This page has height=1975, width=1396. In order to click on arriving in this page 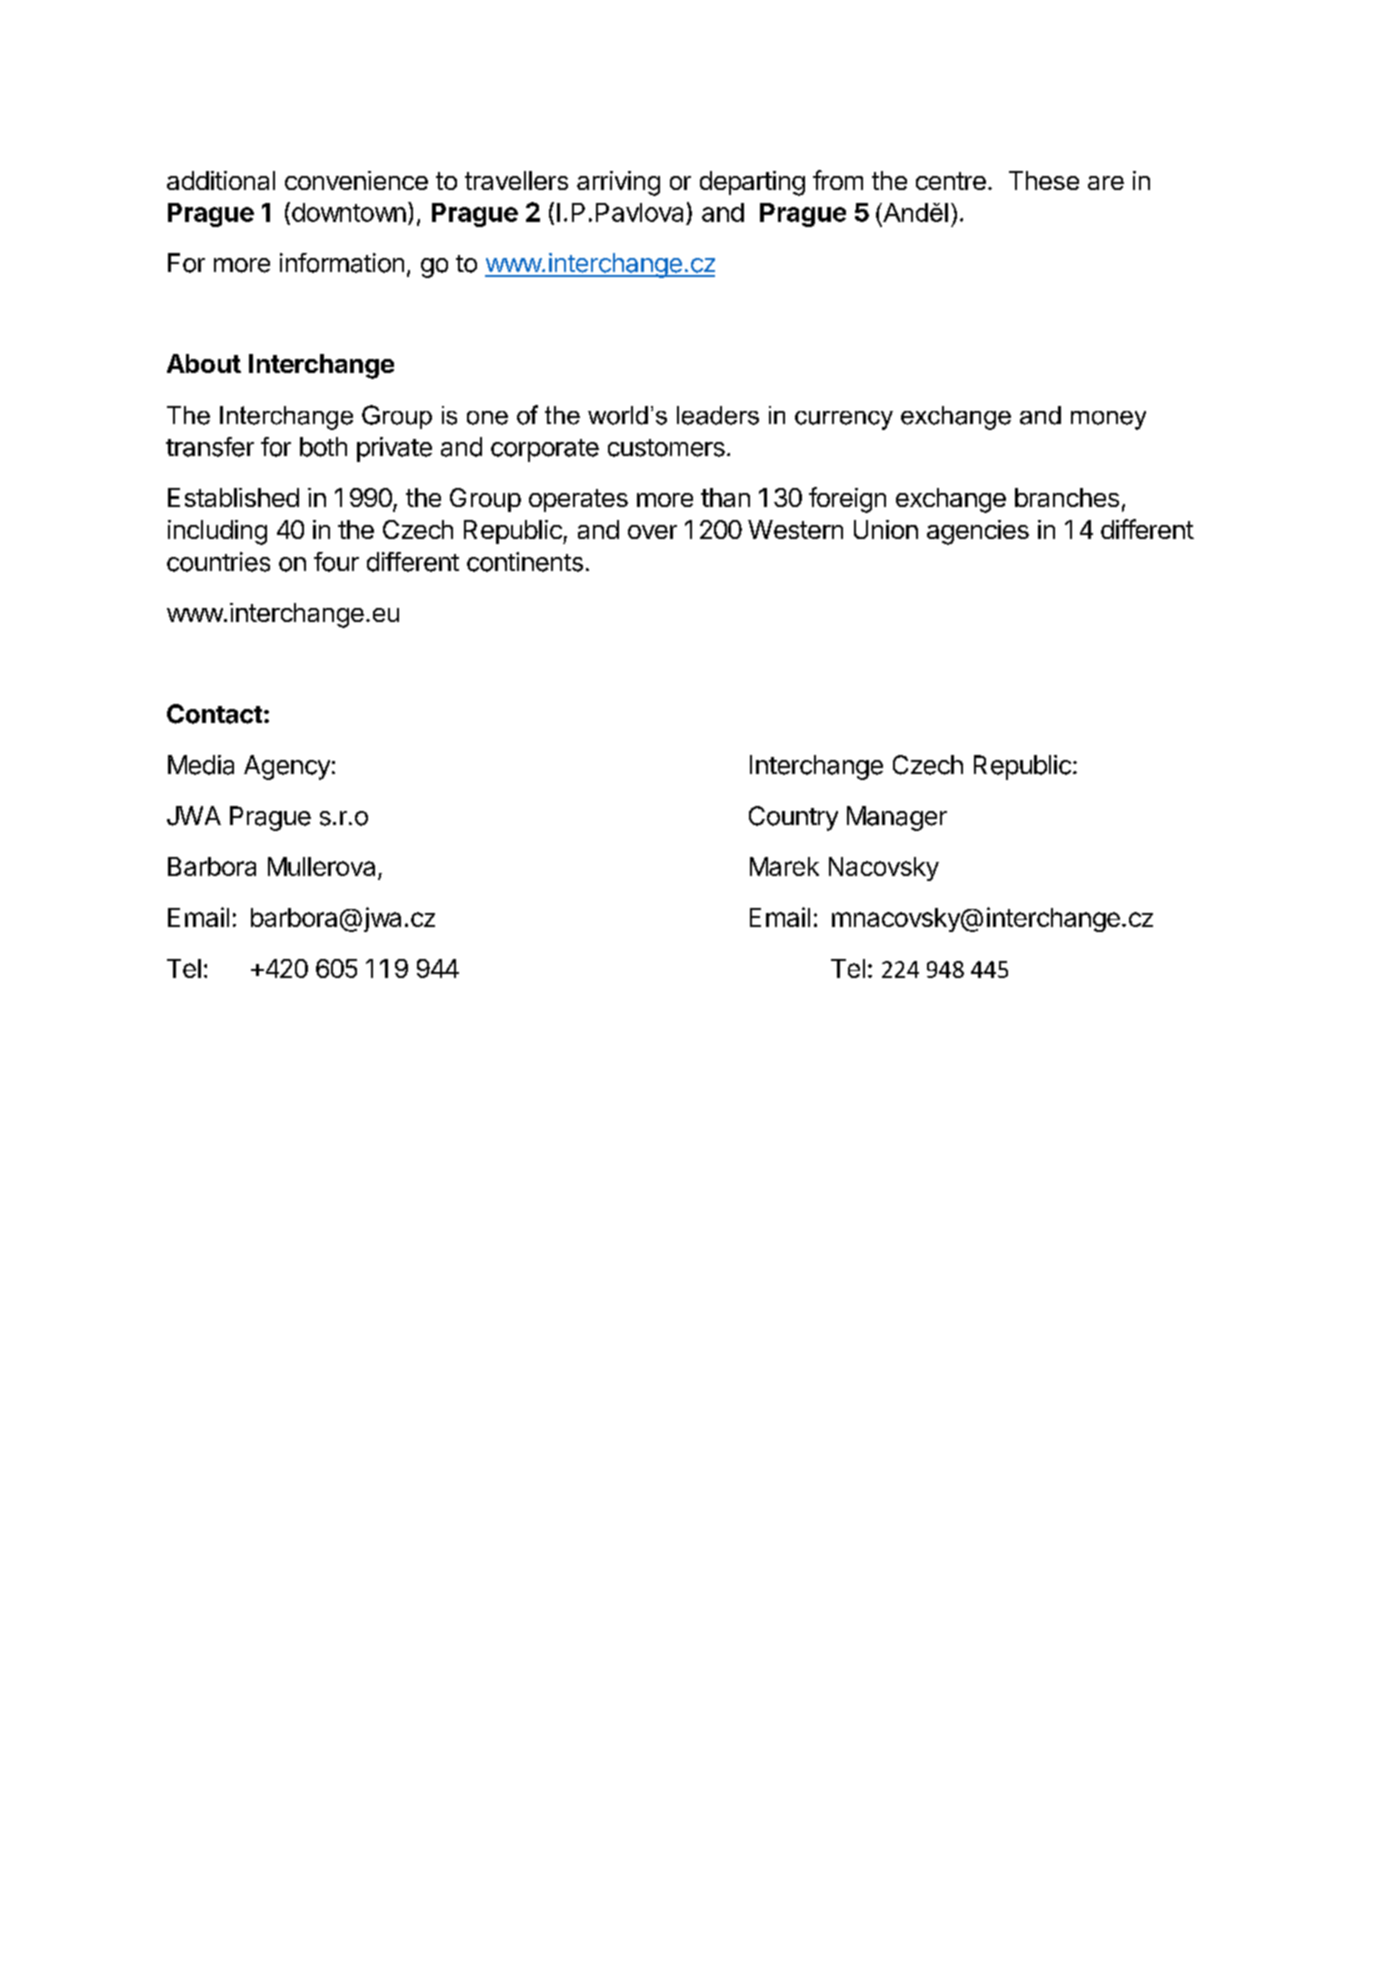, I will do `click(618, 183)`.
